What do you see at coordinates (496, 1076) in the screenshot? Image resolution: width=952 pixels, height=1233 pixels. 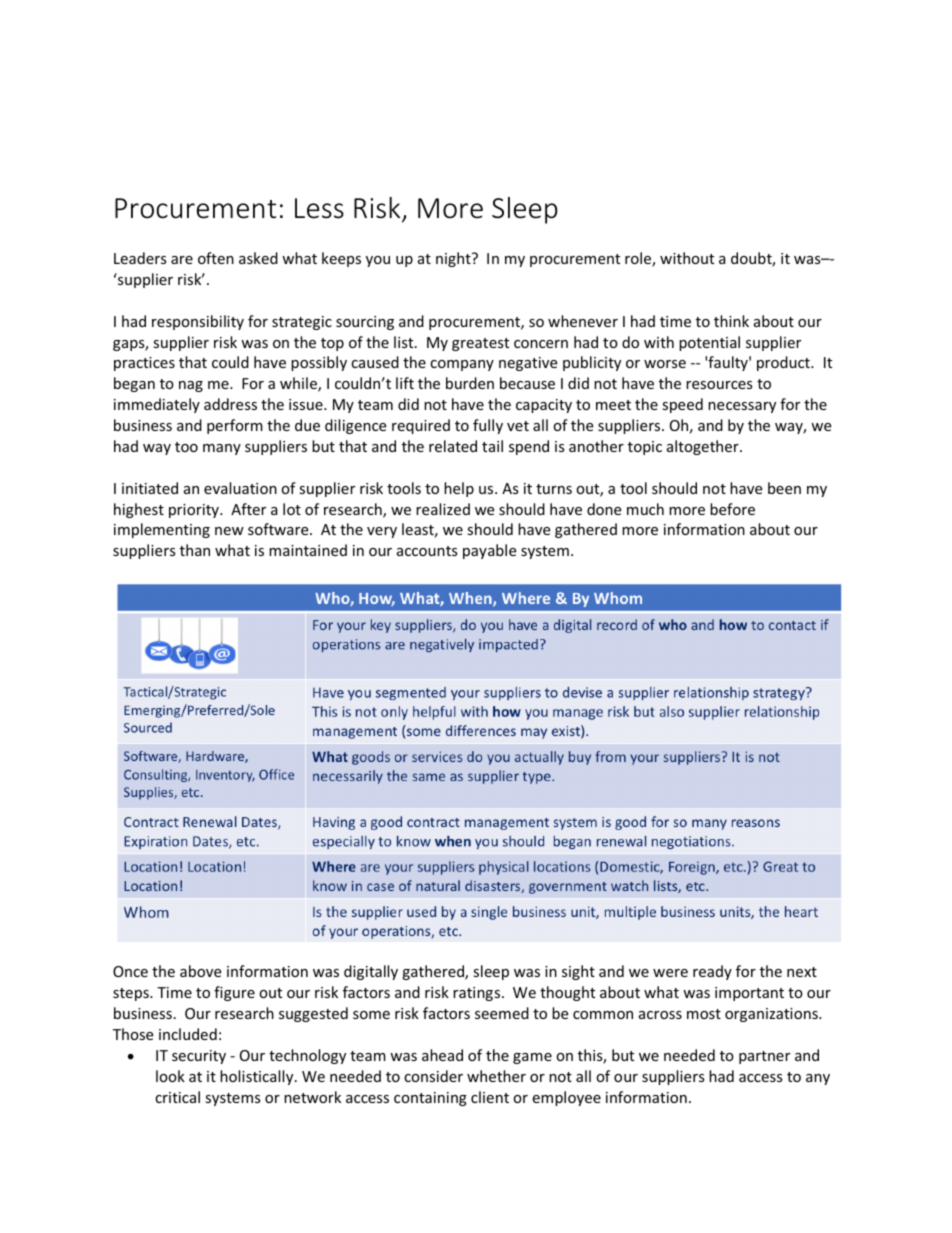 I see `whether` at bounding box center [496, 1076].
